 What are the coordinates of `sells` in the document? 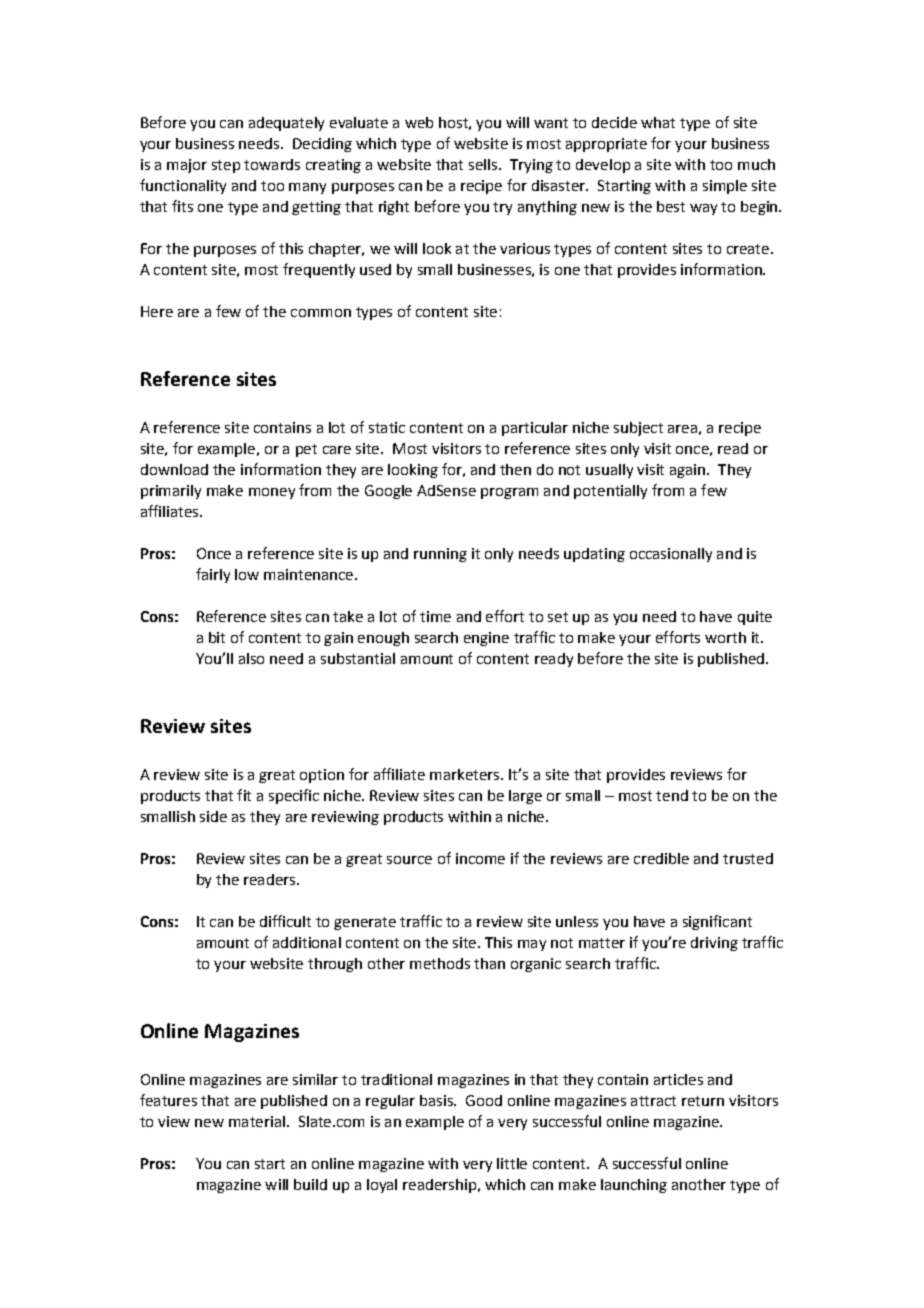 It's located at (483, 164).
